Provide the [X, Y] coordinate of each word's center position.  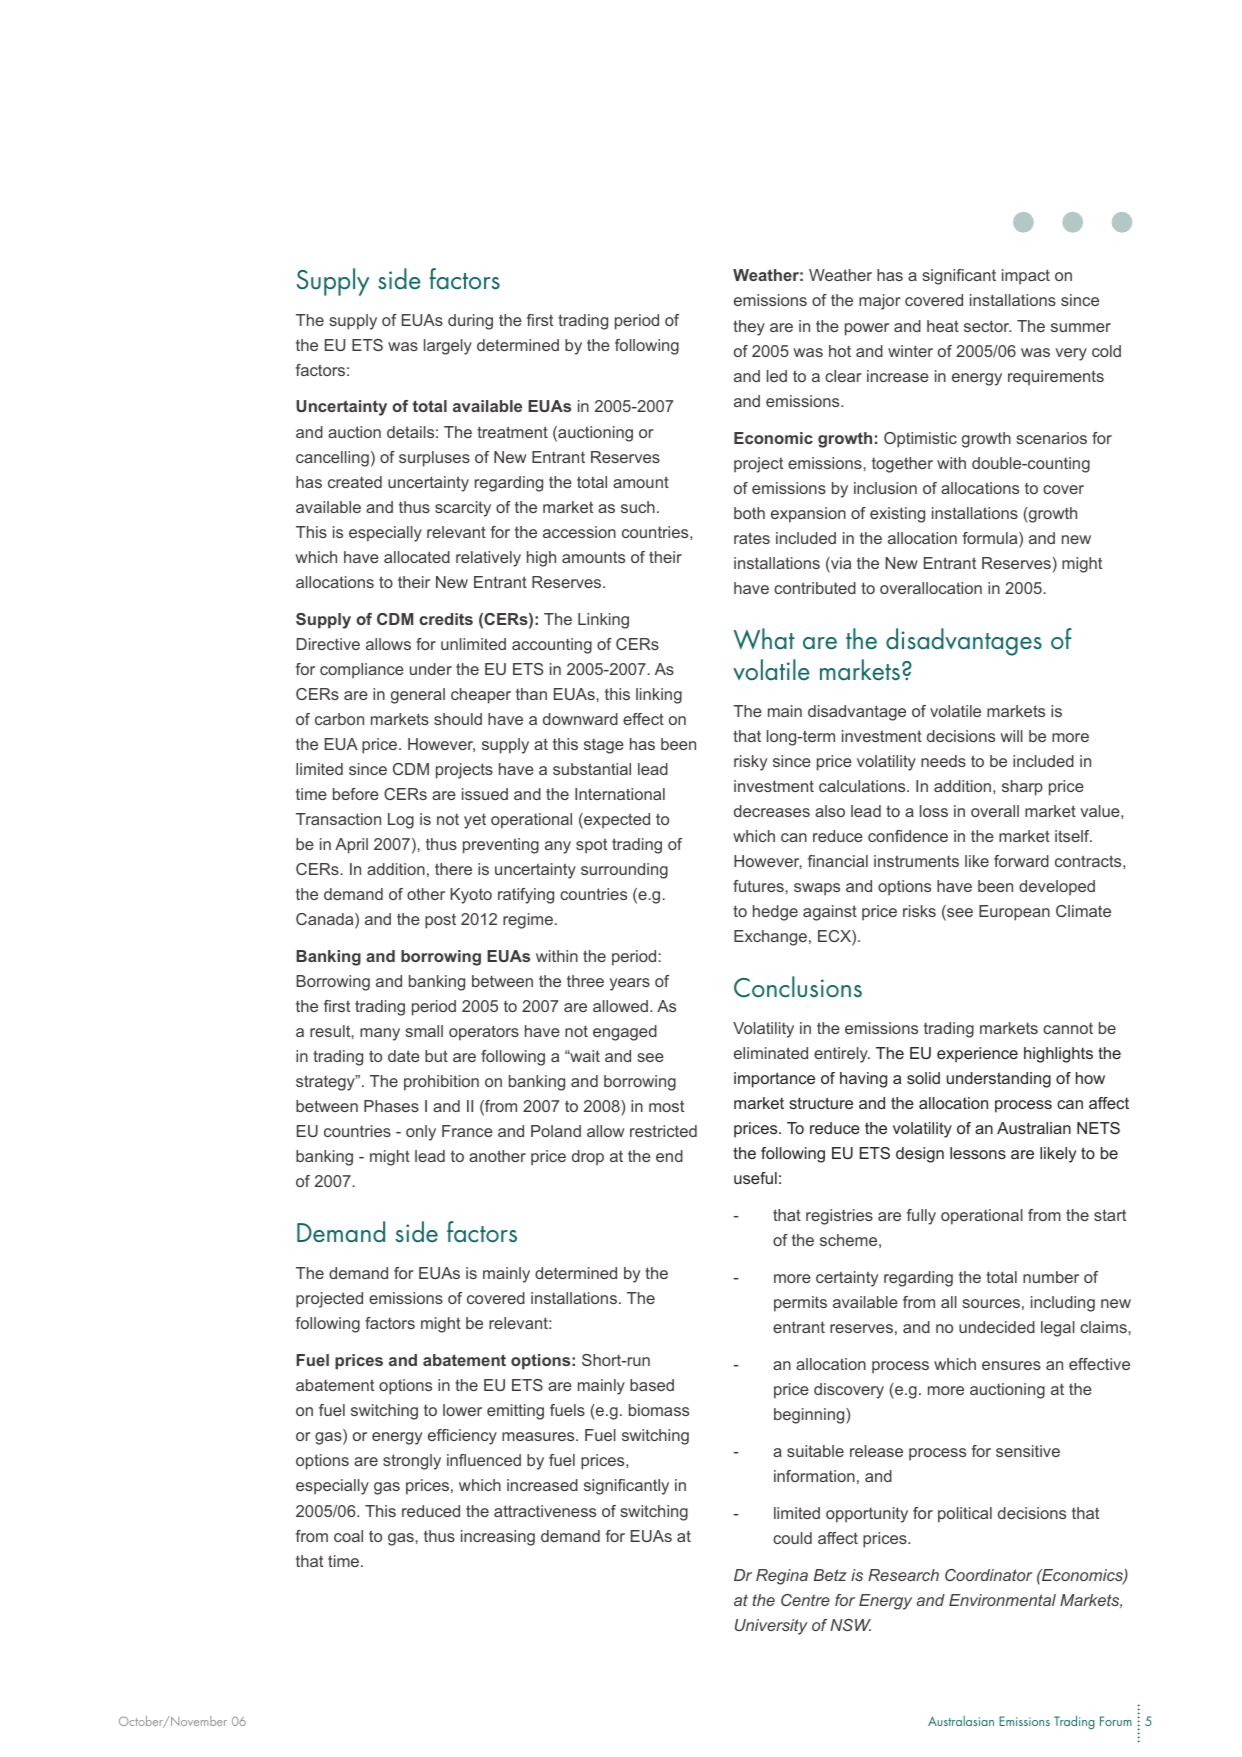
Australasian [961, 1721]
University [771, 1627]
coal [348, 1536]
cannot [1068, 1028]
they [749, 328]
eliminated [771, 1053]
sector [987, 326]
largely [448, 347]
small [424, 1031]
